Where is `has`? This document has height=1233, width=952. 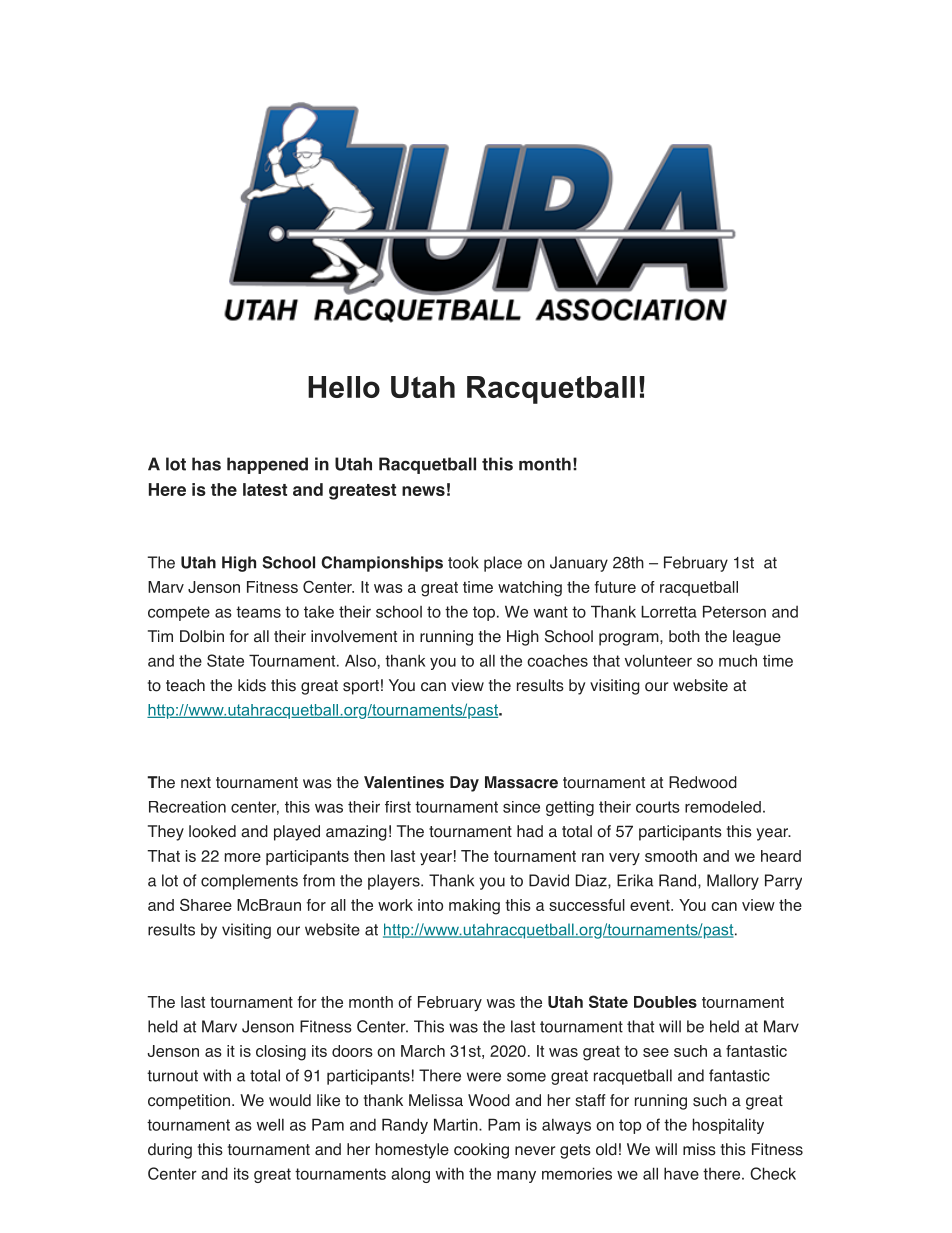 has is located at coordinates (206, 464).
